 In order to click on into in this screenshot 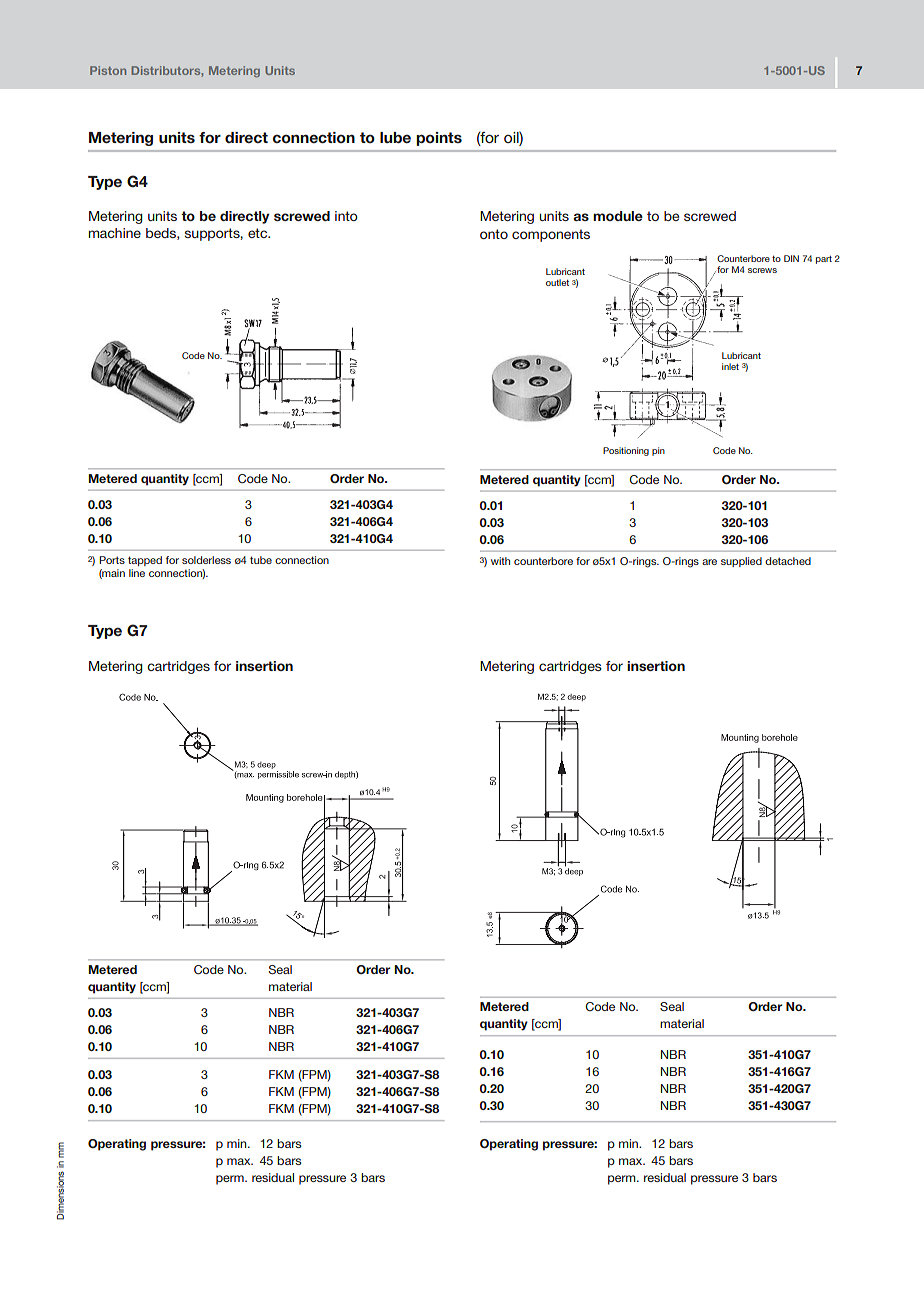, I will do `click(346, 216)`.
